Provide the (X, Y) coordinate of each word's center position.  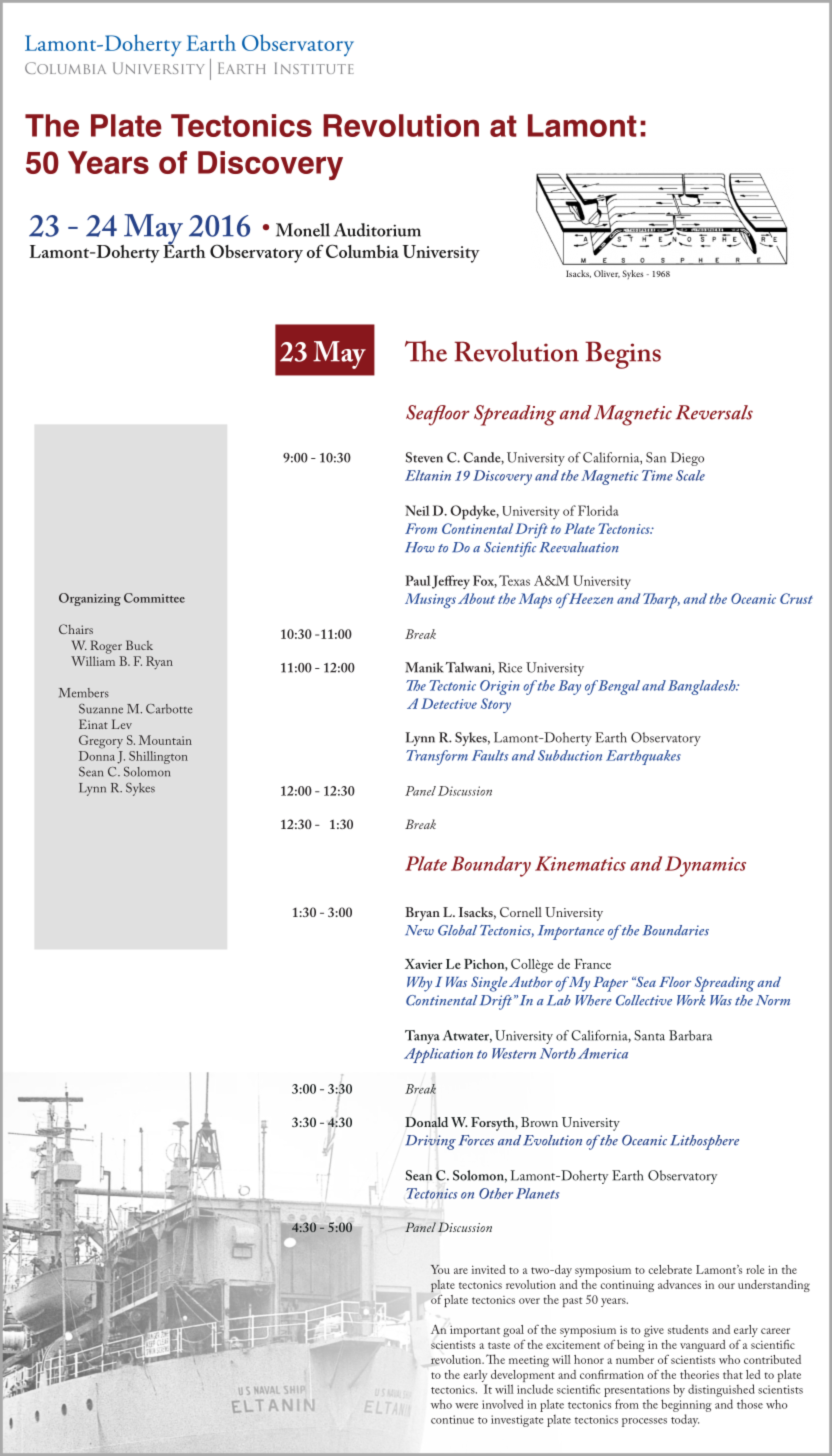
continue (452, 1419)
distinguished (721, 1390)
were (466, 1406)
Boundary (491, 866)
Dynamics (705, 866)
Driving (431, 1142)
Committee (154, 598)
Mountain (165, 740)
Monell (303, 230)
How (420, 547)
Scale (690, 475)
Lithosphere (704, 1142)
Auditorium (377, 230)
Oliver (607, 274)
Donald (426, 1122)
